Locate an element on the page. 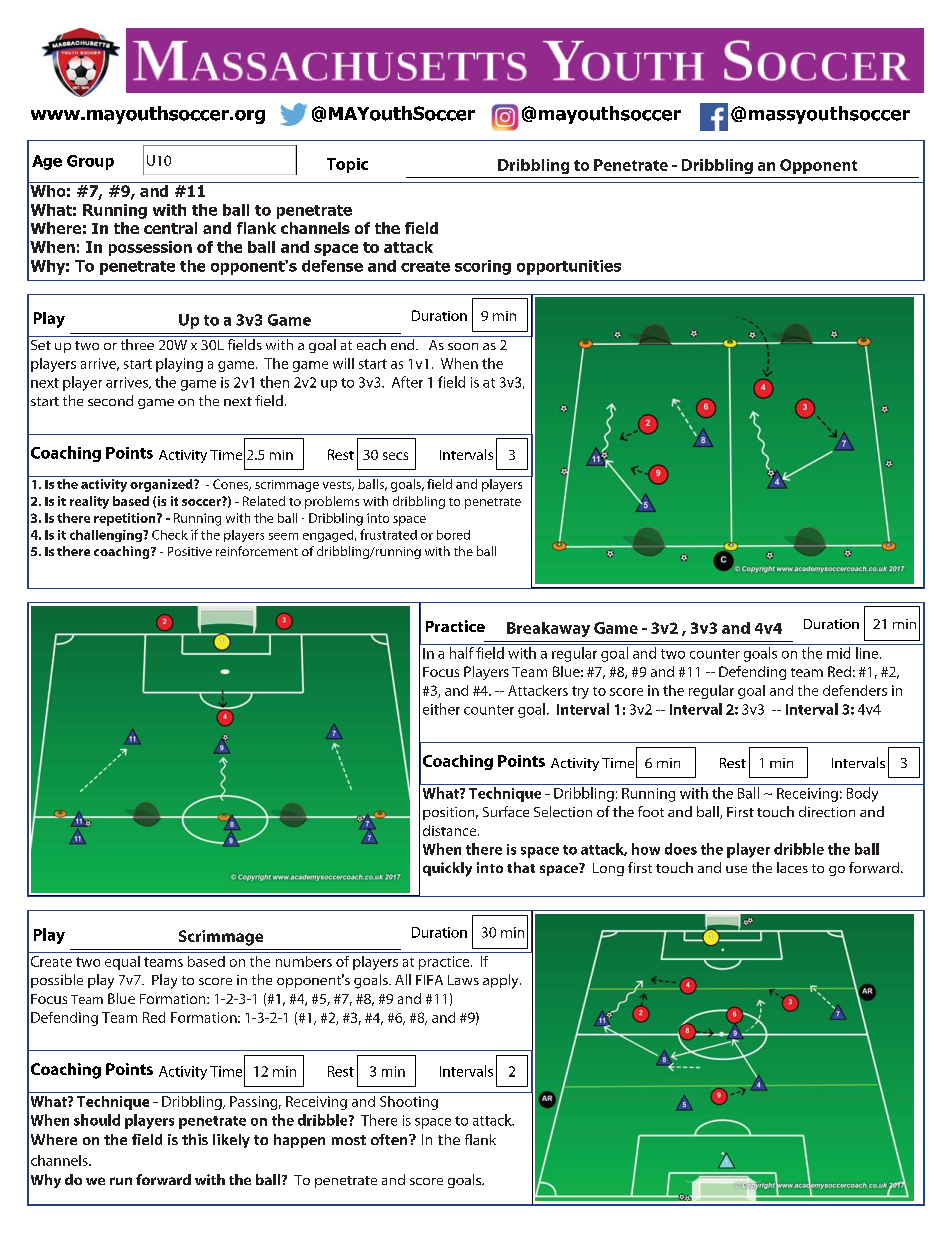 Image resolution: width=952 pixels, height=1233 pixels. organized is located at coordinates (162, 485).
